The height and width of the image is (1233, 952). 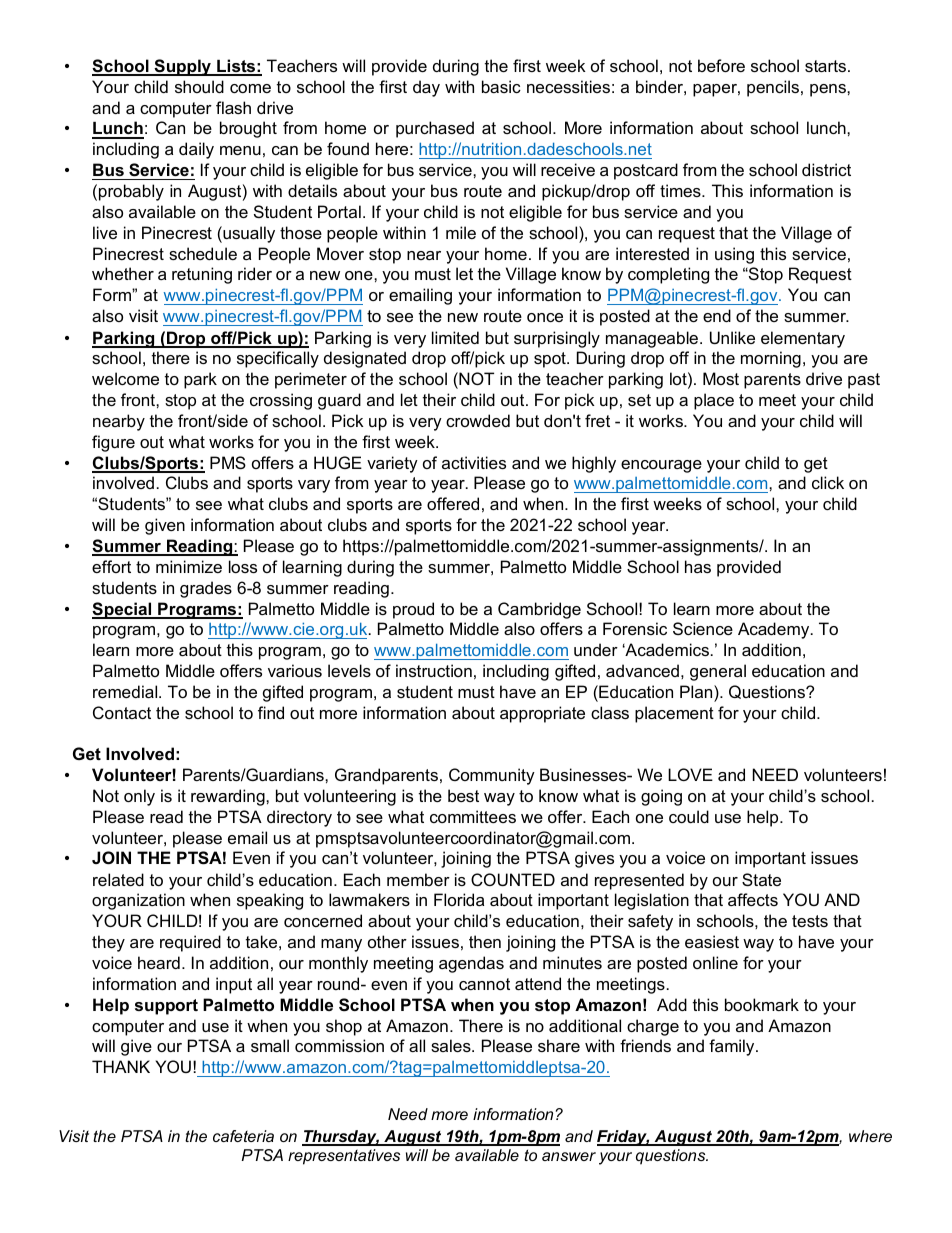 What do you see at coordinates (539, 610) in the image?
I see `Cambridge` at bounding box center [539, 610].
